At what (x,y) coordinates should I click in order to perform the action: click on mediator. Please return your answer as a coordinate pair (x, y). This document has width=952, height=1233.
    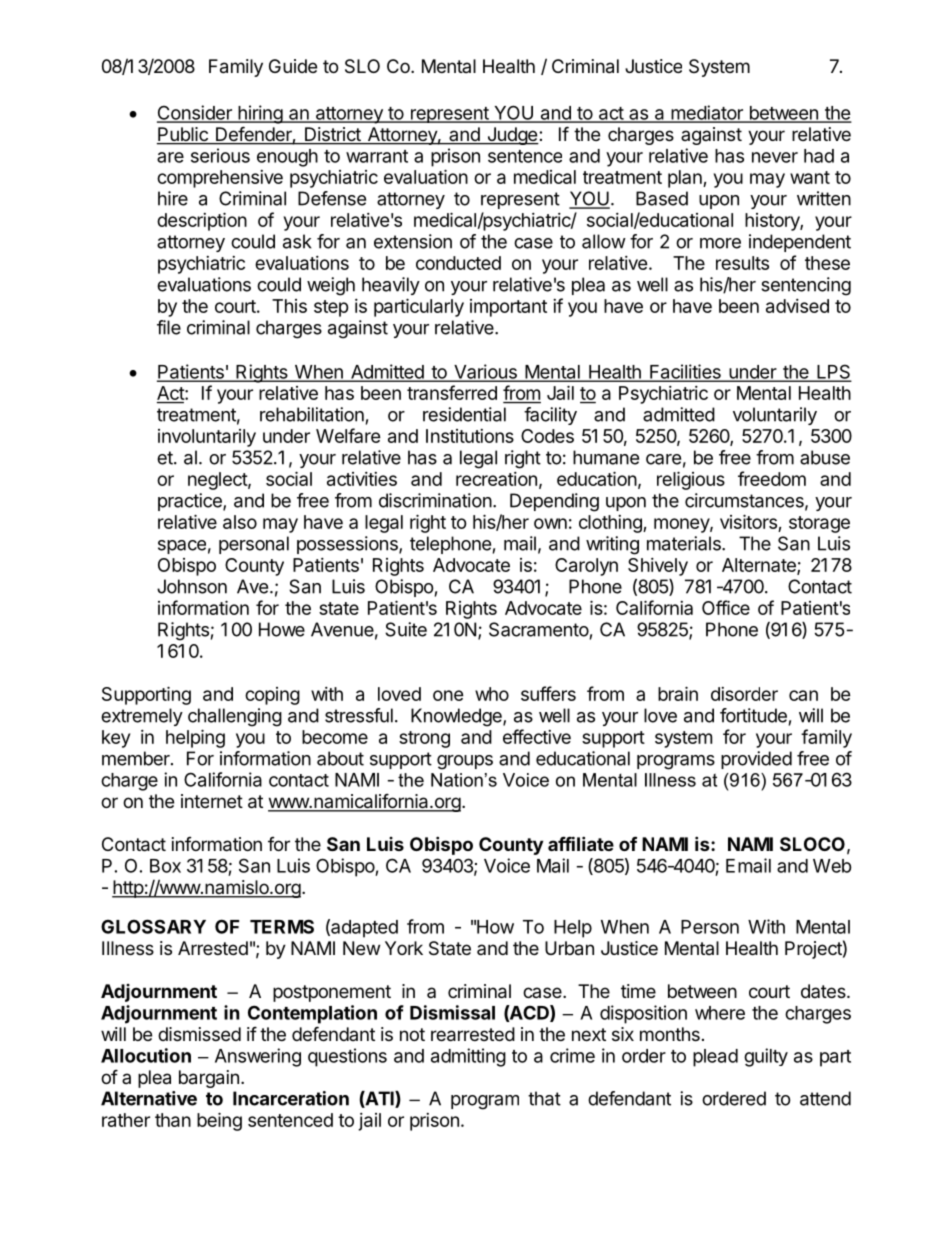
    Looking at the image, I should click on (707, 113).
